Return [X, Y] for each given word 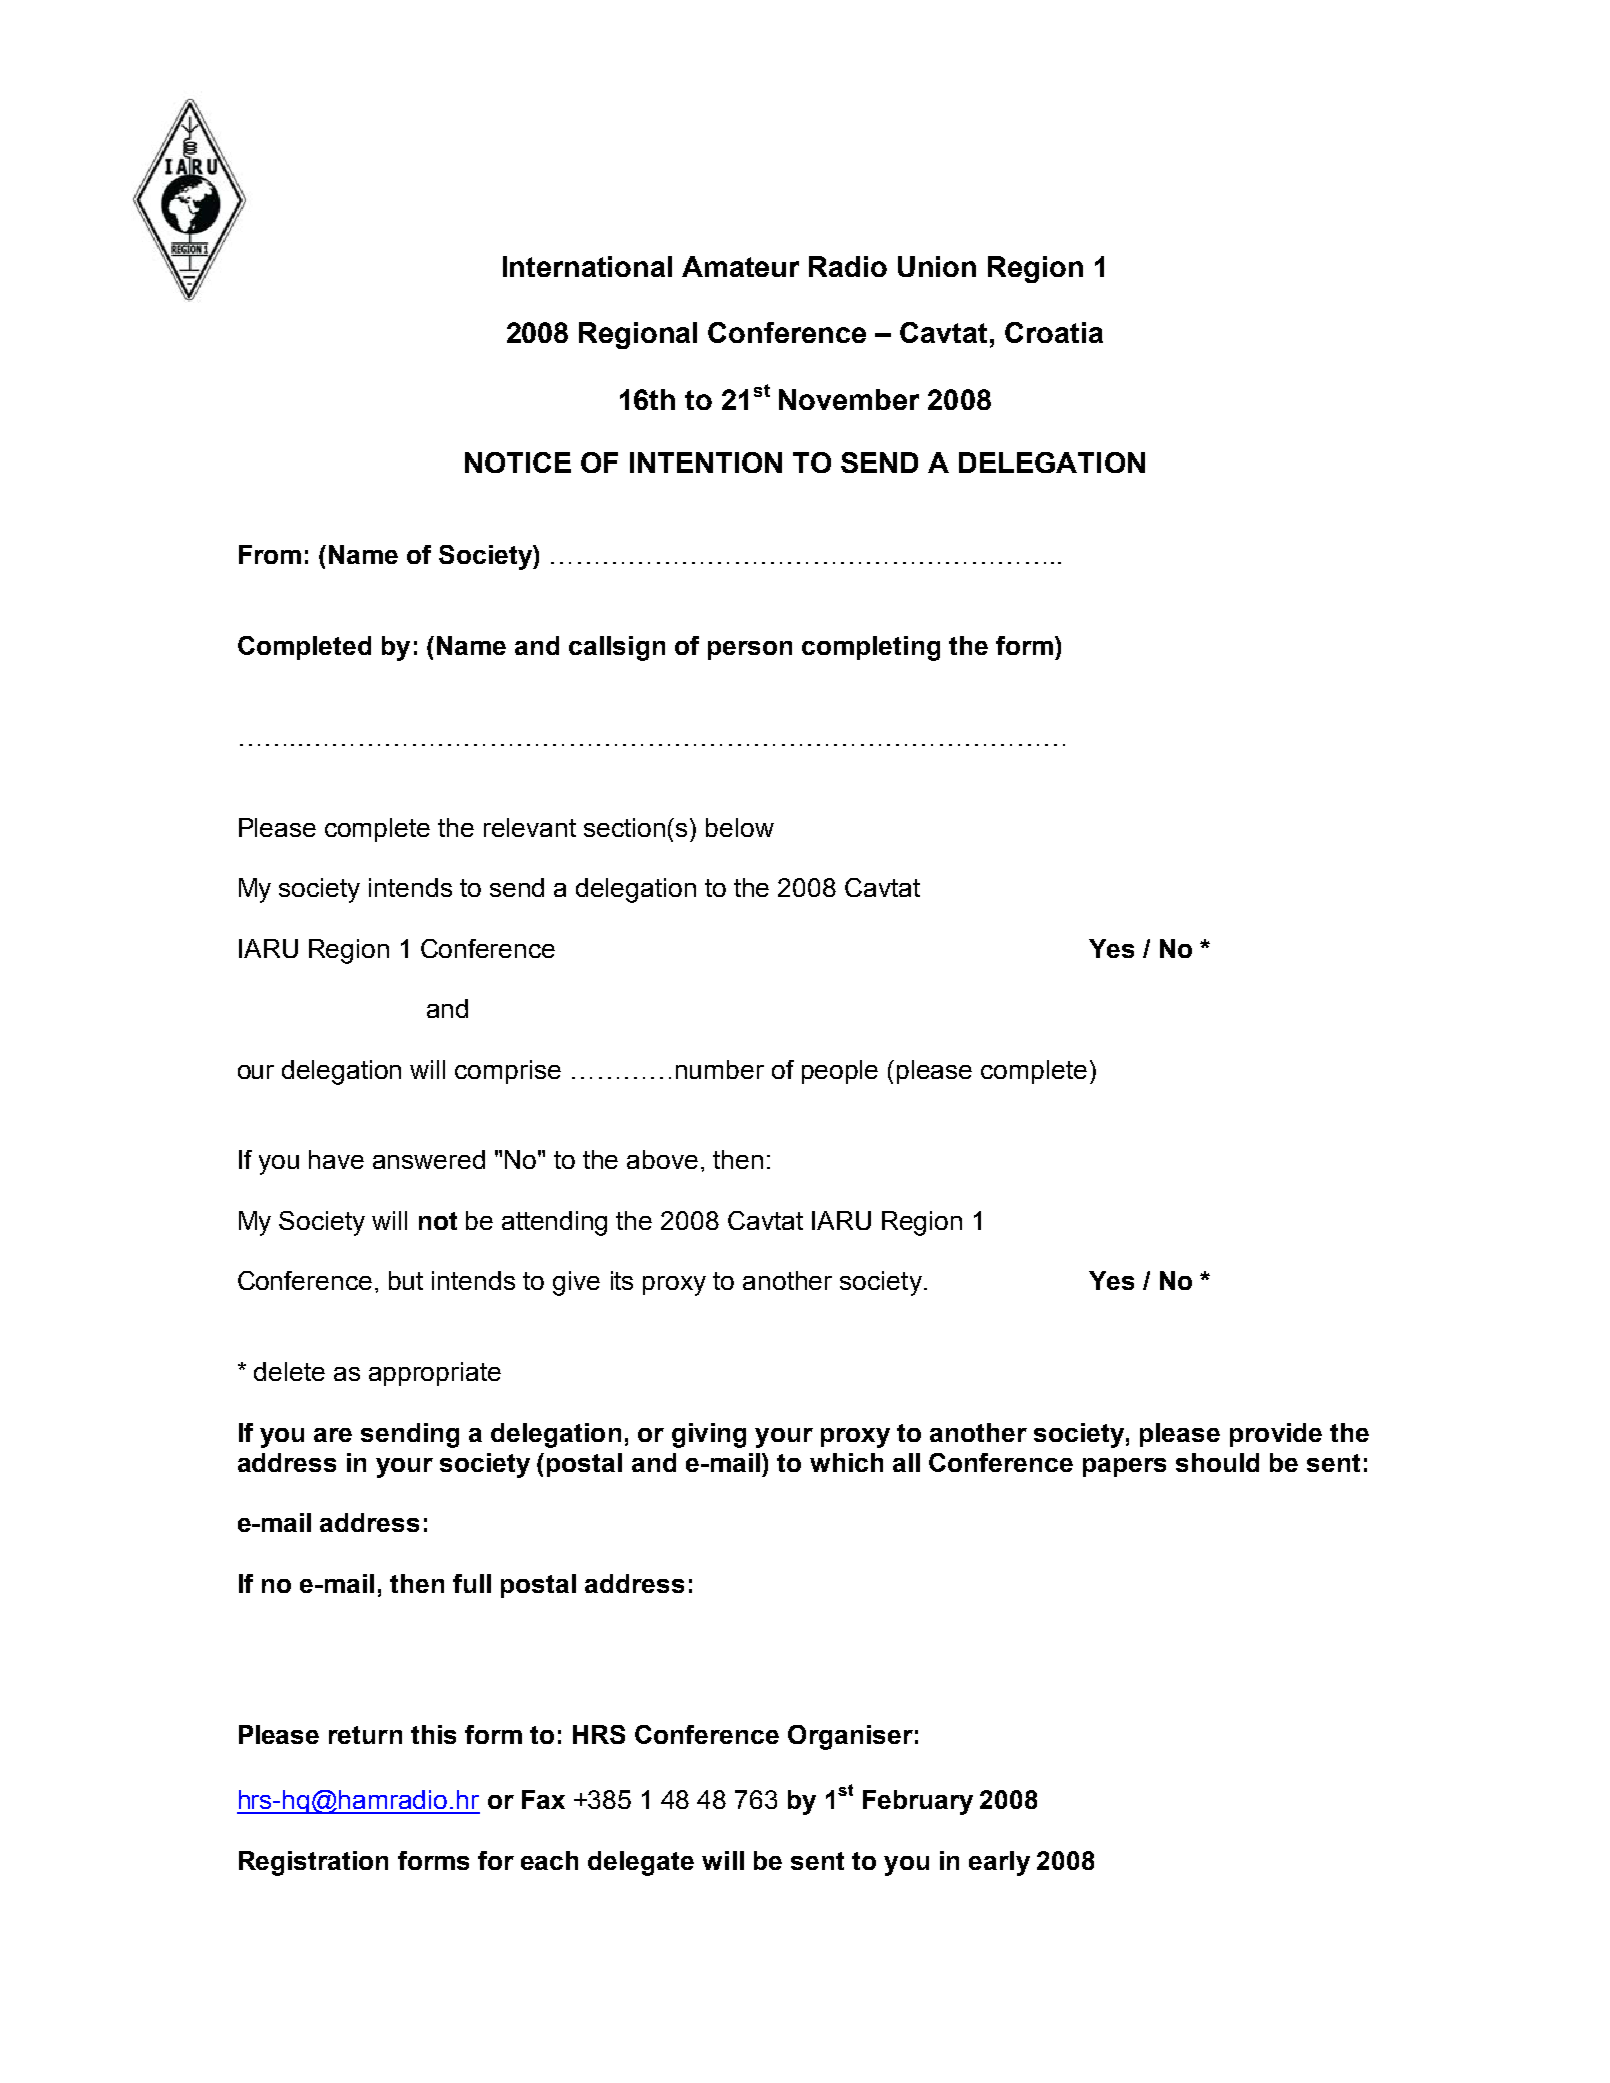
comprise [508, 1072]
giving [709, 1435]
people [840, 1072]
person [750, 650]
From [270, 554]
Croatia [1054, 332]
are [333, 1435]
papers [1124, 1467]
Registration [313, 1863]
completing [871, 648]
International [587, 266]
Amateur [740, 266]
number [720, 1069]
